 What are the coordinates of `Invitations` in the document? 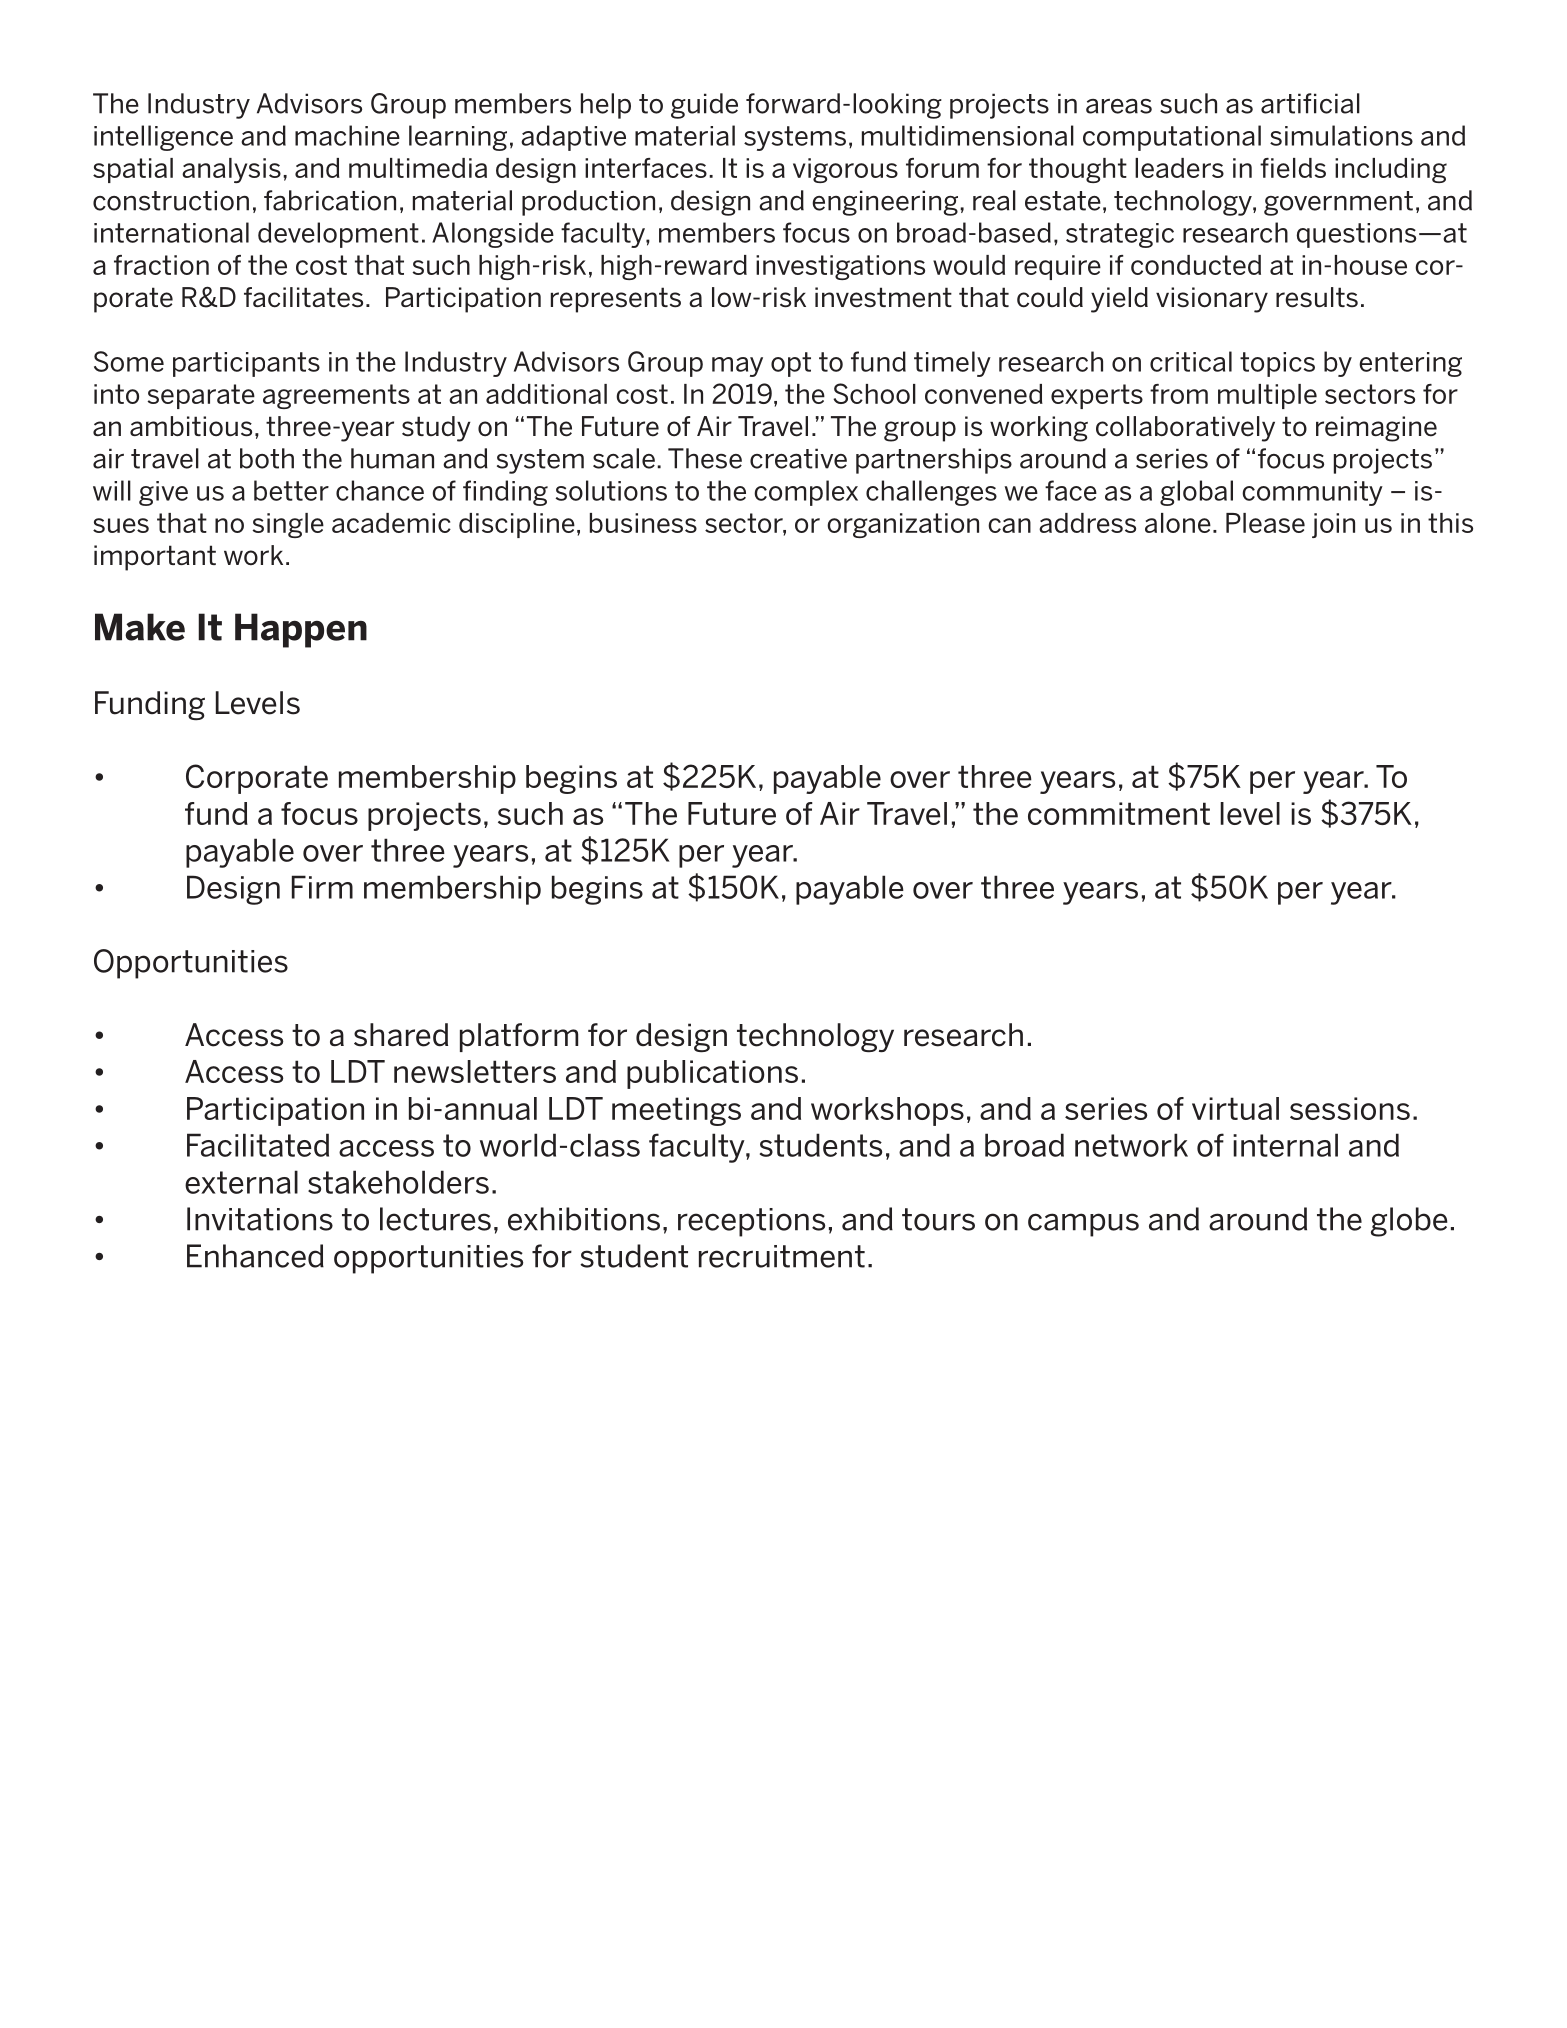 It's located at (260, 1219).
